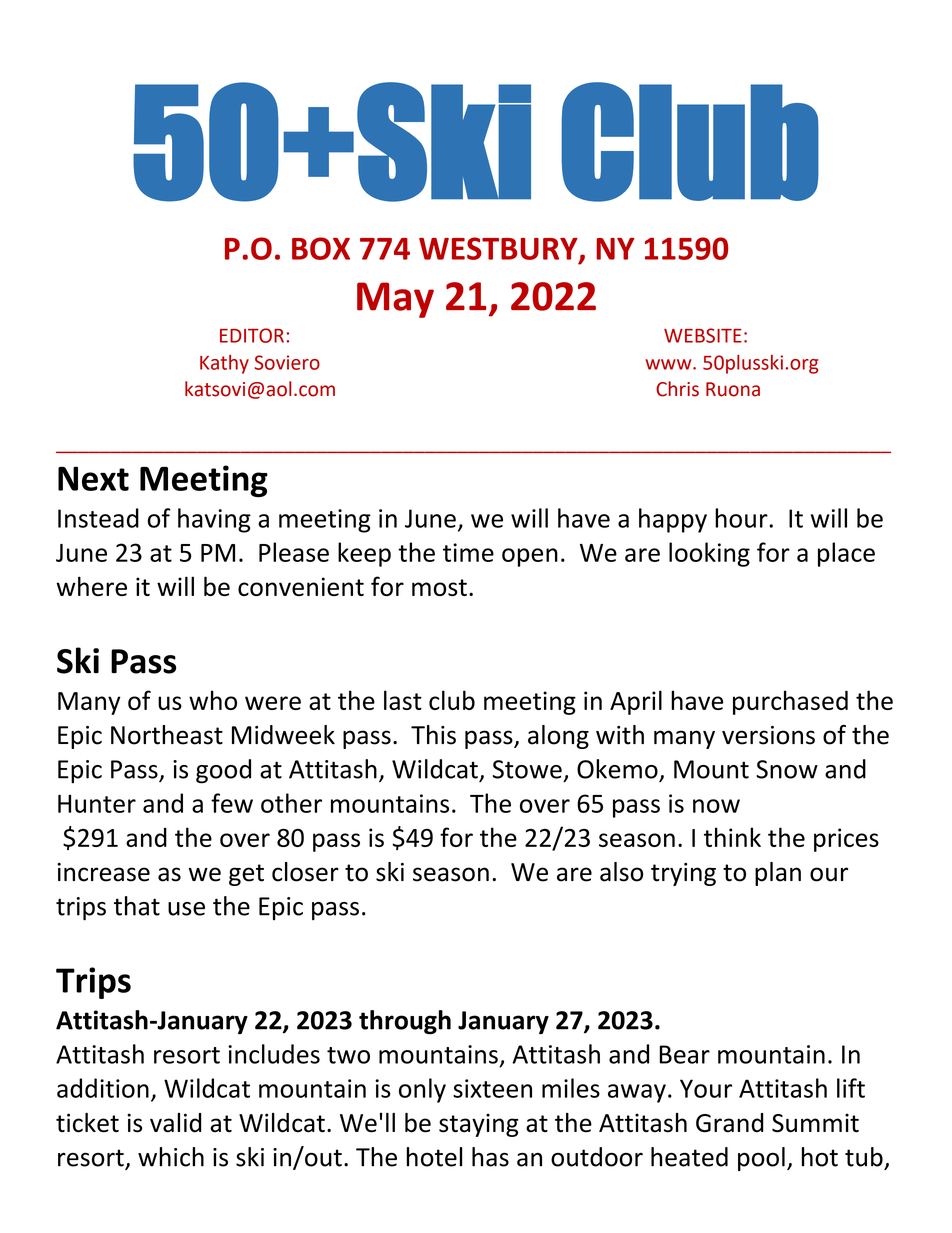  What do you see at coordinates (175, 1123) in the image?
I see `valid` at bounding box center [175, 1123].
